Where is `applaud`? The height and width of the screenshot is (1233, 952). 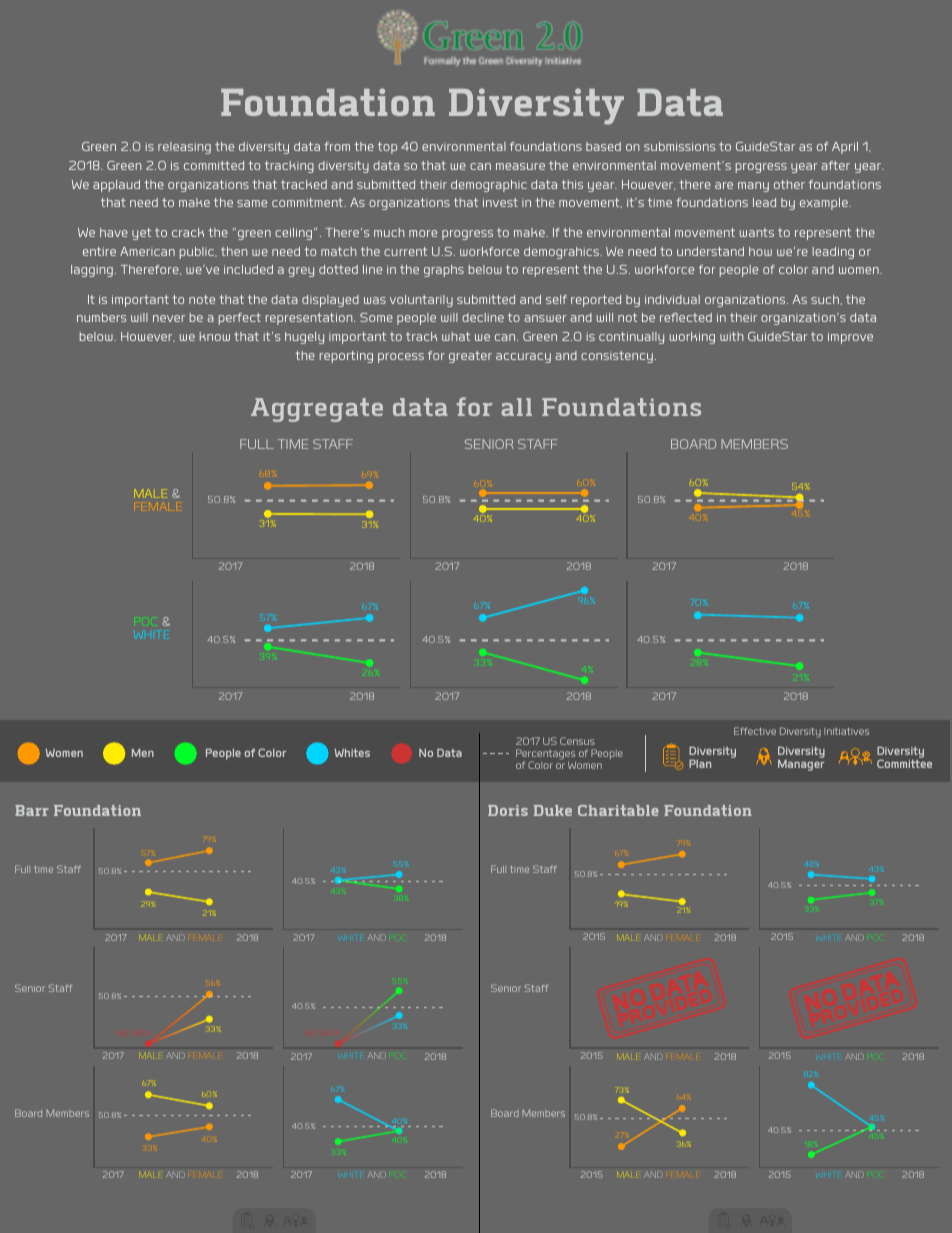 applaud is located at coordinates (116, 186).
